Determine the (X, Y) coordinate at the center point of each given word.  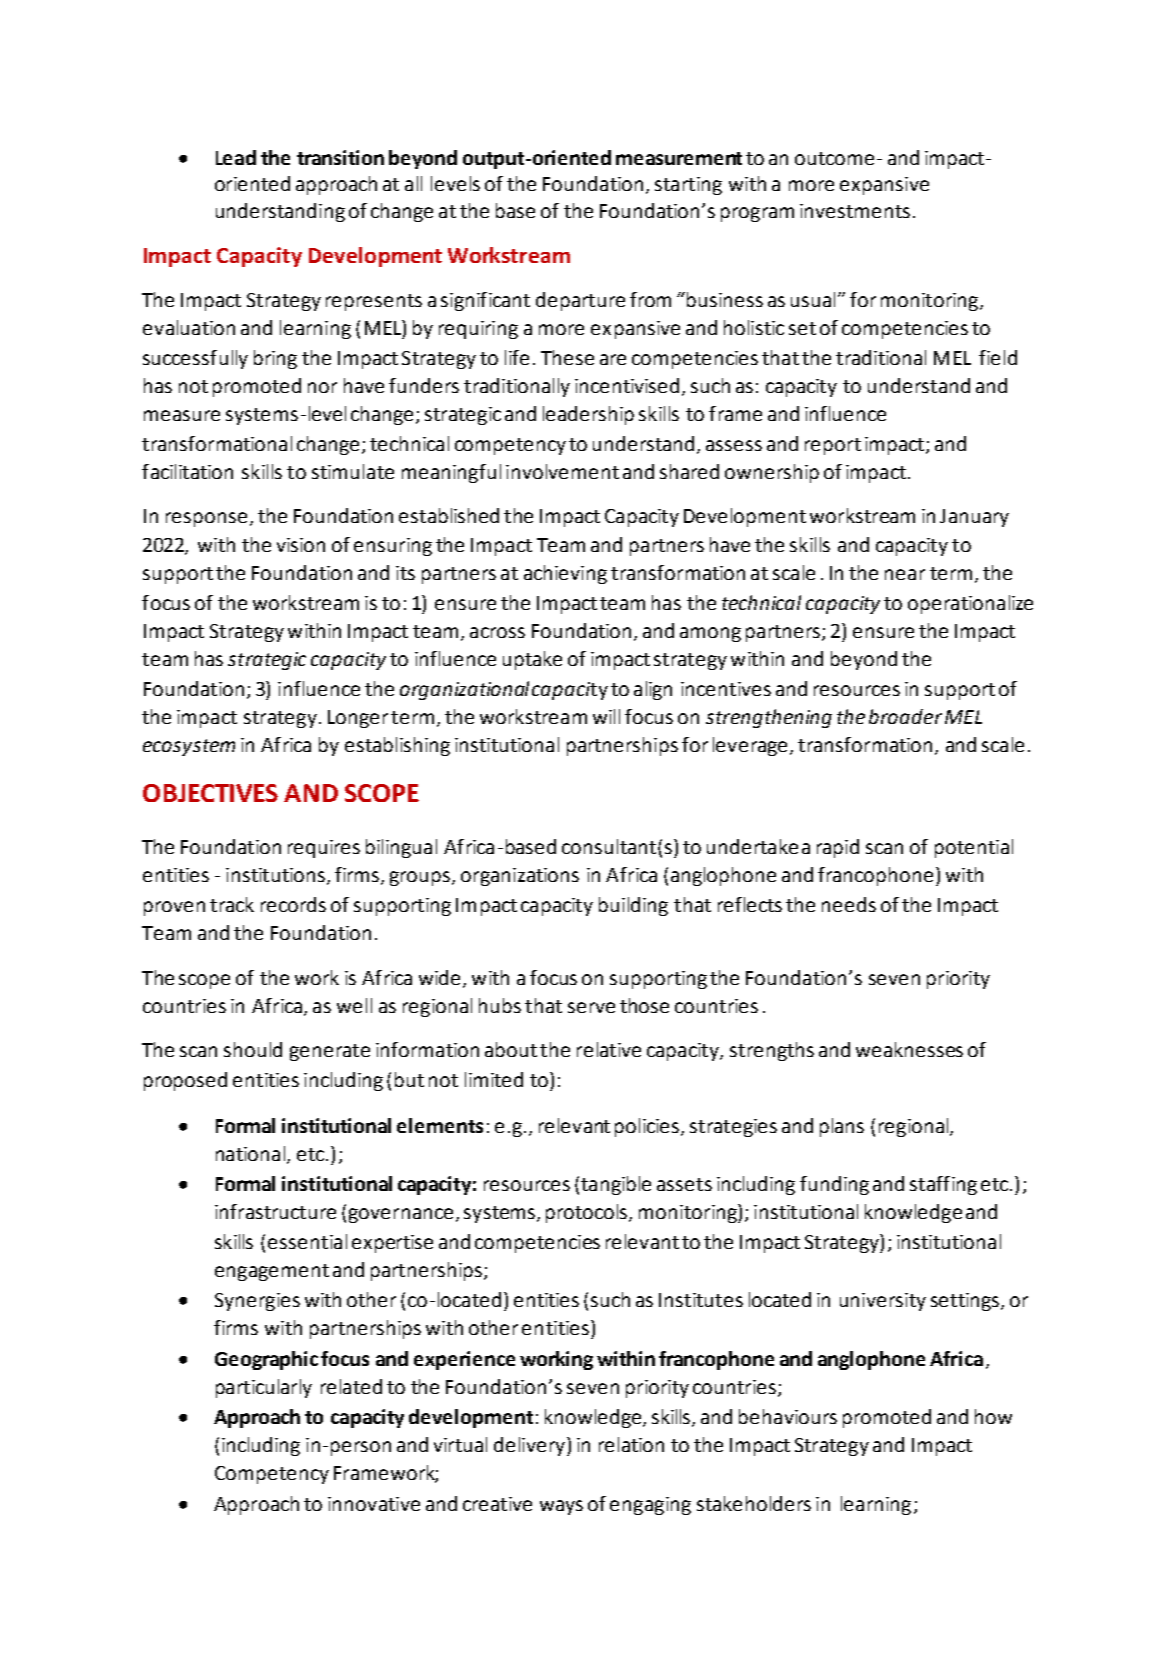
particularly (264, 1388)
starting (688, 186)
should (253, 1049)
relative (609, 1049)
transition (340, 157)
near (905, 574)
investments (855, 211)
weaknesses (909, 1049)
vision (301, 545)
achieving (565, 574)
